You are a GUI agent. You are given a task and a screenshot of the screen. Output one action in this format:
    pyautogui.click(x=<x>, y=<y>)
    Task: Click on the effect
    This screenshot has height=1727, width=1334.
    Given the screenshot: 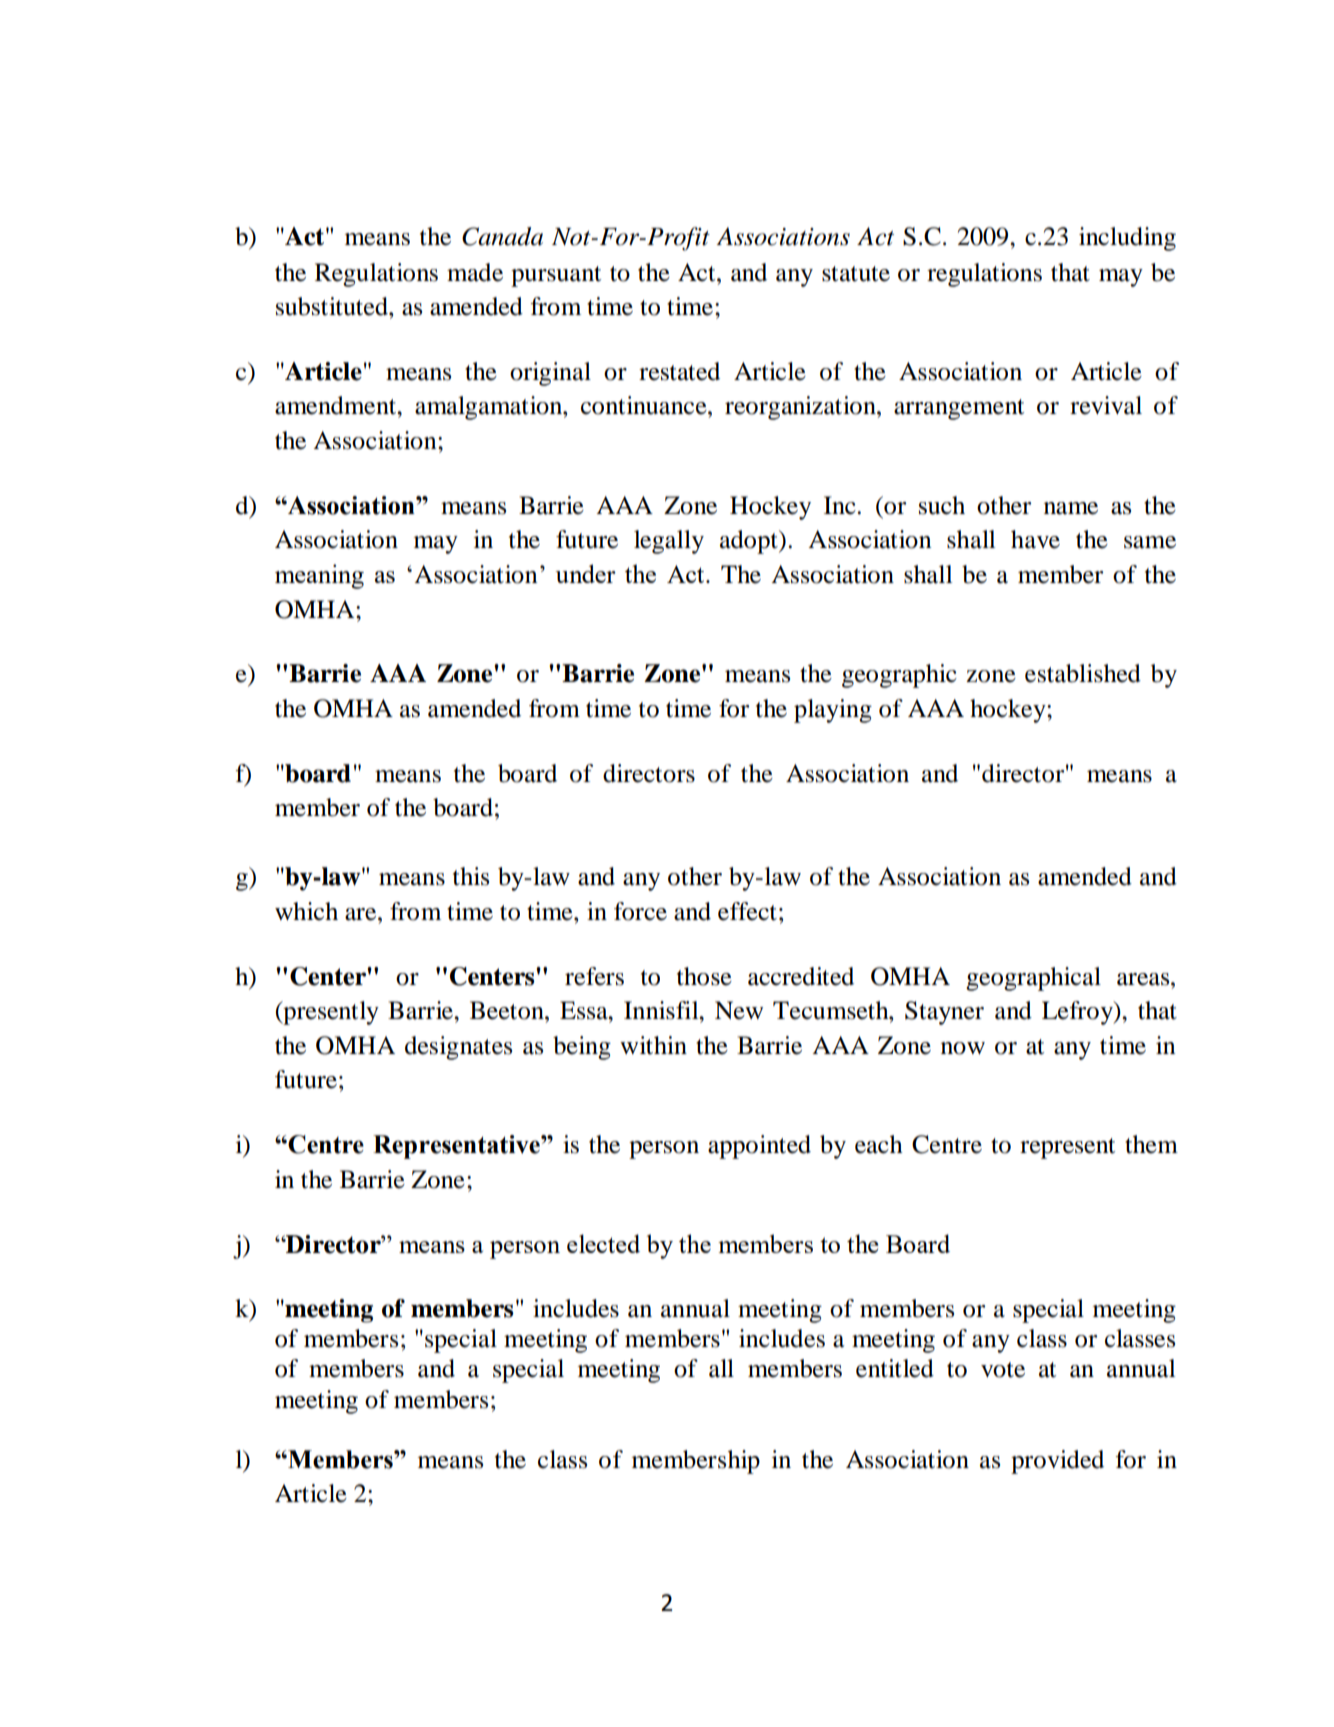 What is the action you would take?
    pyautogui.click(x=747, y=911)
